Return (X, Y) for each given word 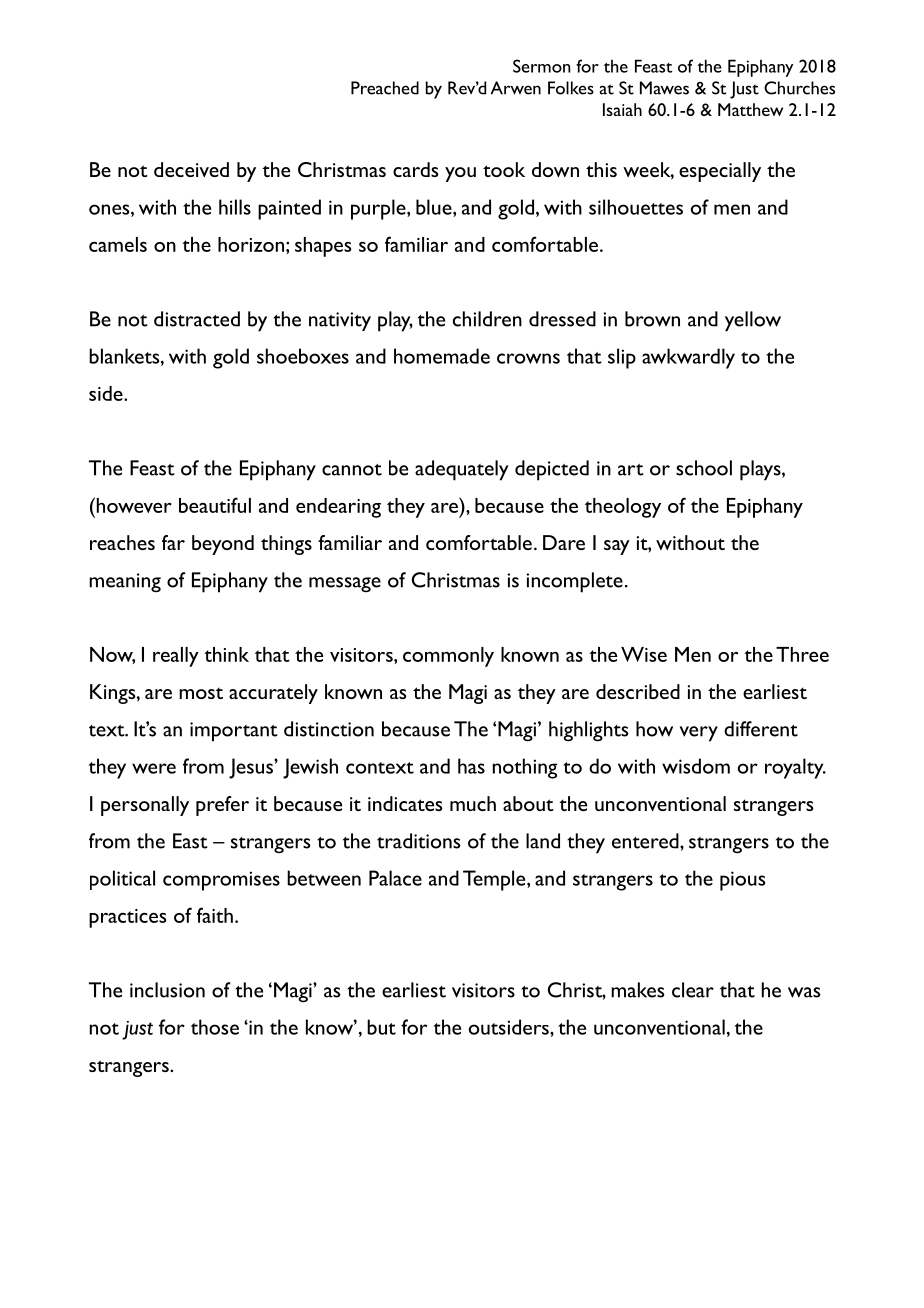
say (617, 547)
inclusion (167, 990)
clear (693, 990)
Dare (564, 542)
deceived (191, 169)
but (381, 1027)
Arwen (516, 88)
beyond (223, 545)
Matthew (750, 109)
